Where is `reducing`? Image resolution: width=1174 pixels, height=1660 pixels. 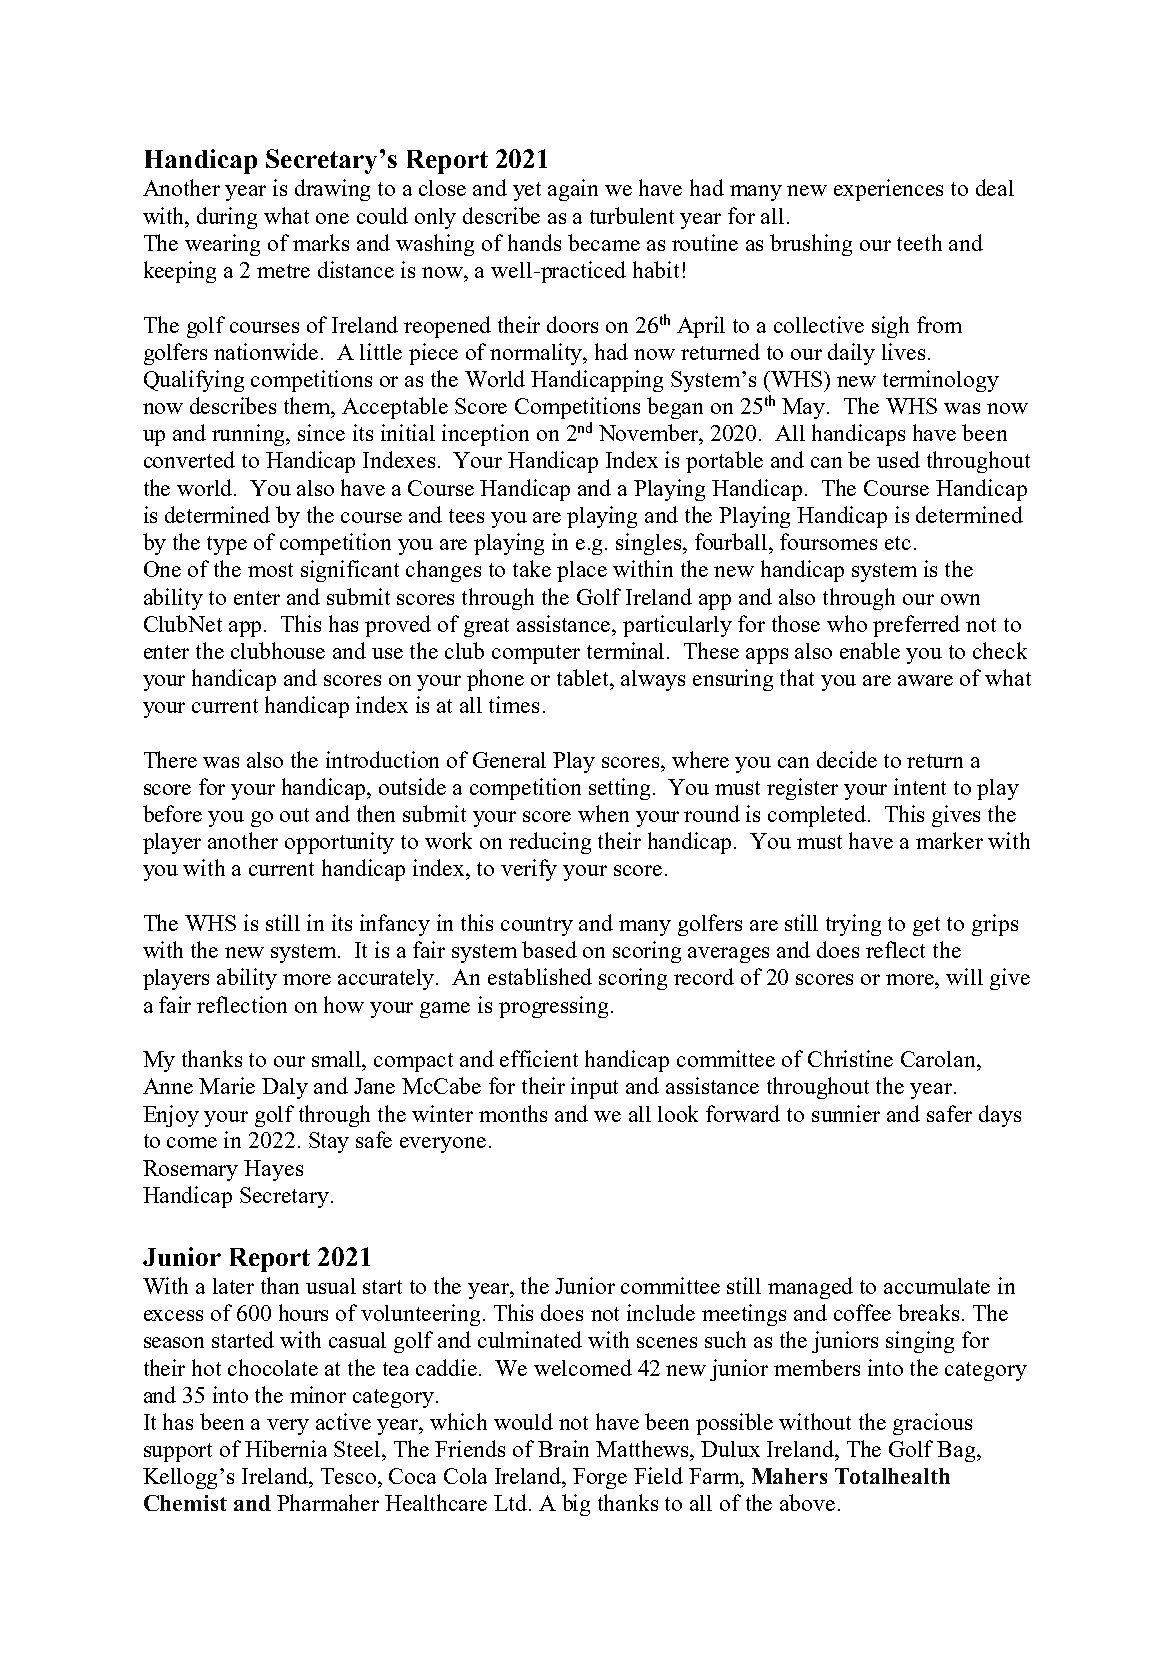
reducing is located at coordinates (550, 843).
